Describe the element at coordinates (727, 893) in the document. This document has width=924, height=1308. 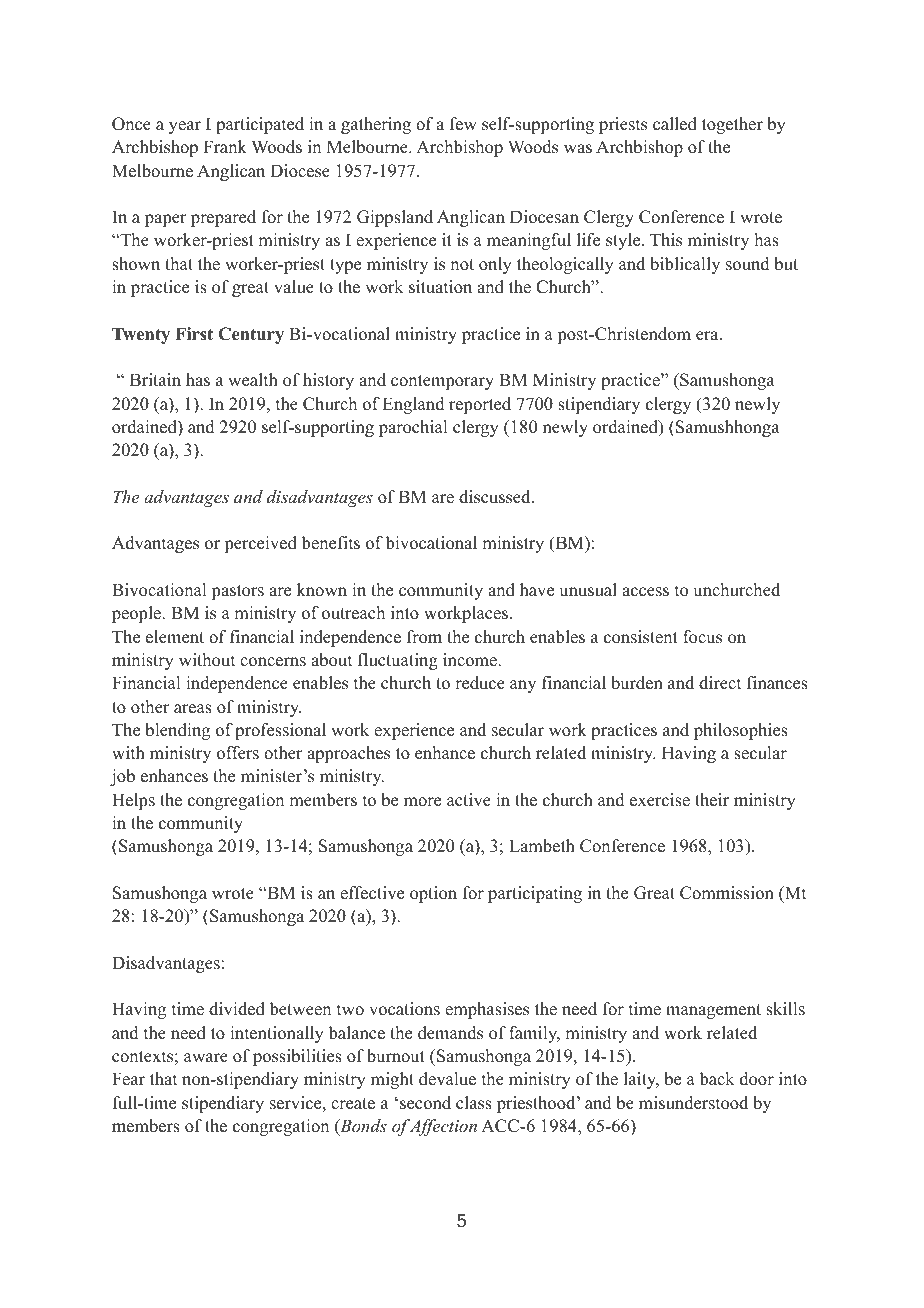
I see `Commission` at that location.
